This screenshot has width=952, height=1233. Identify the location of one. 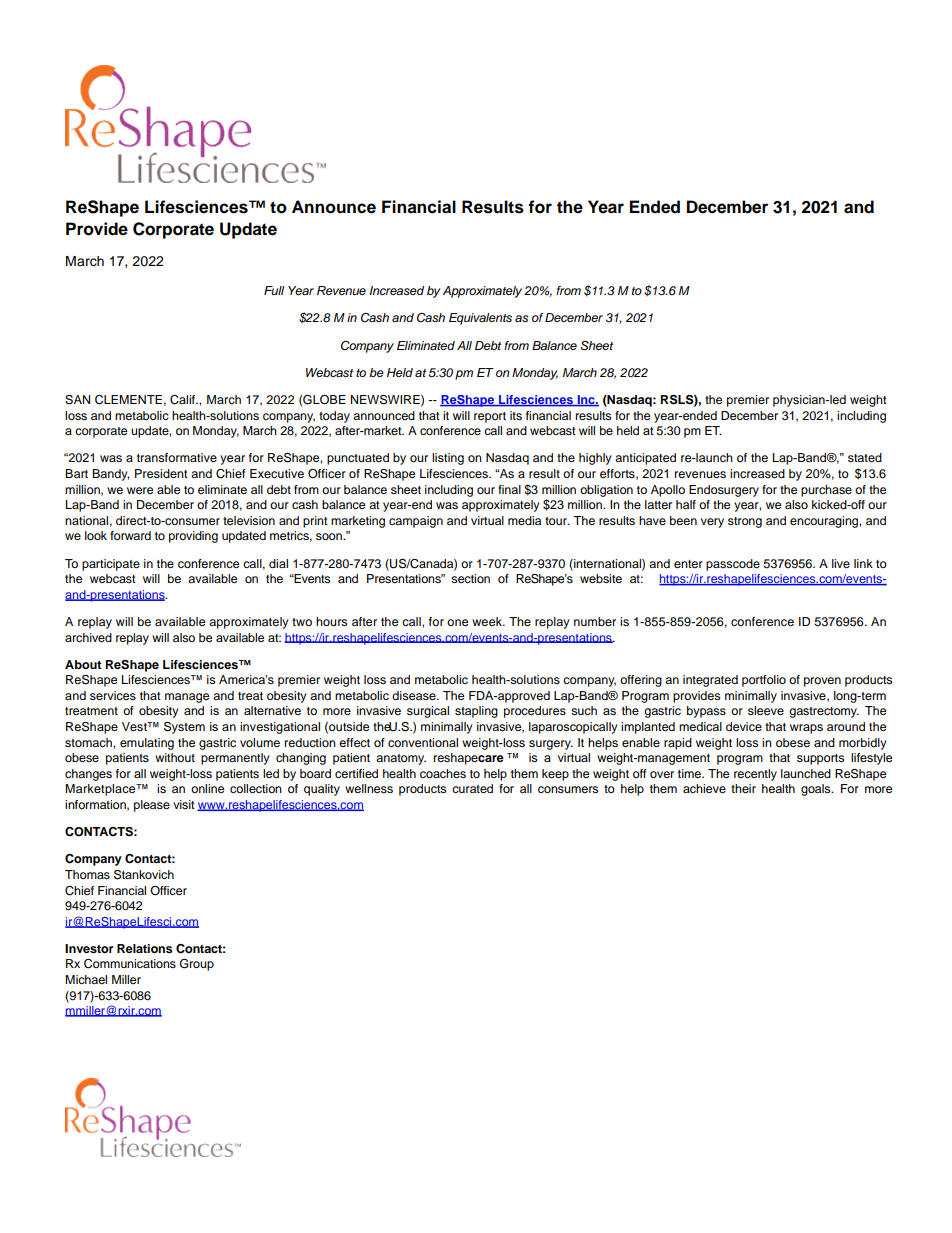
(457, 622).
